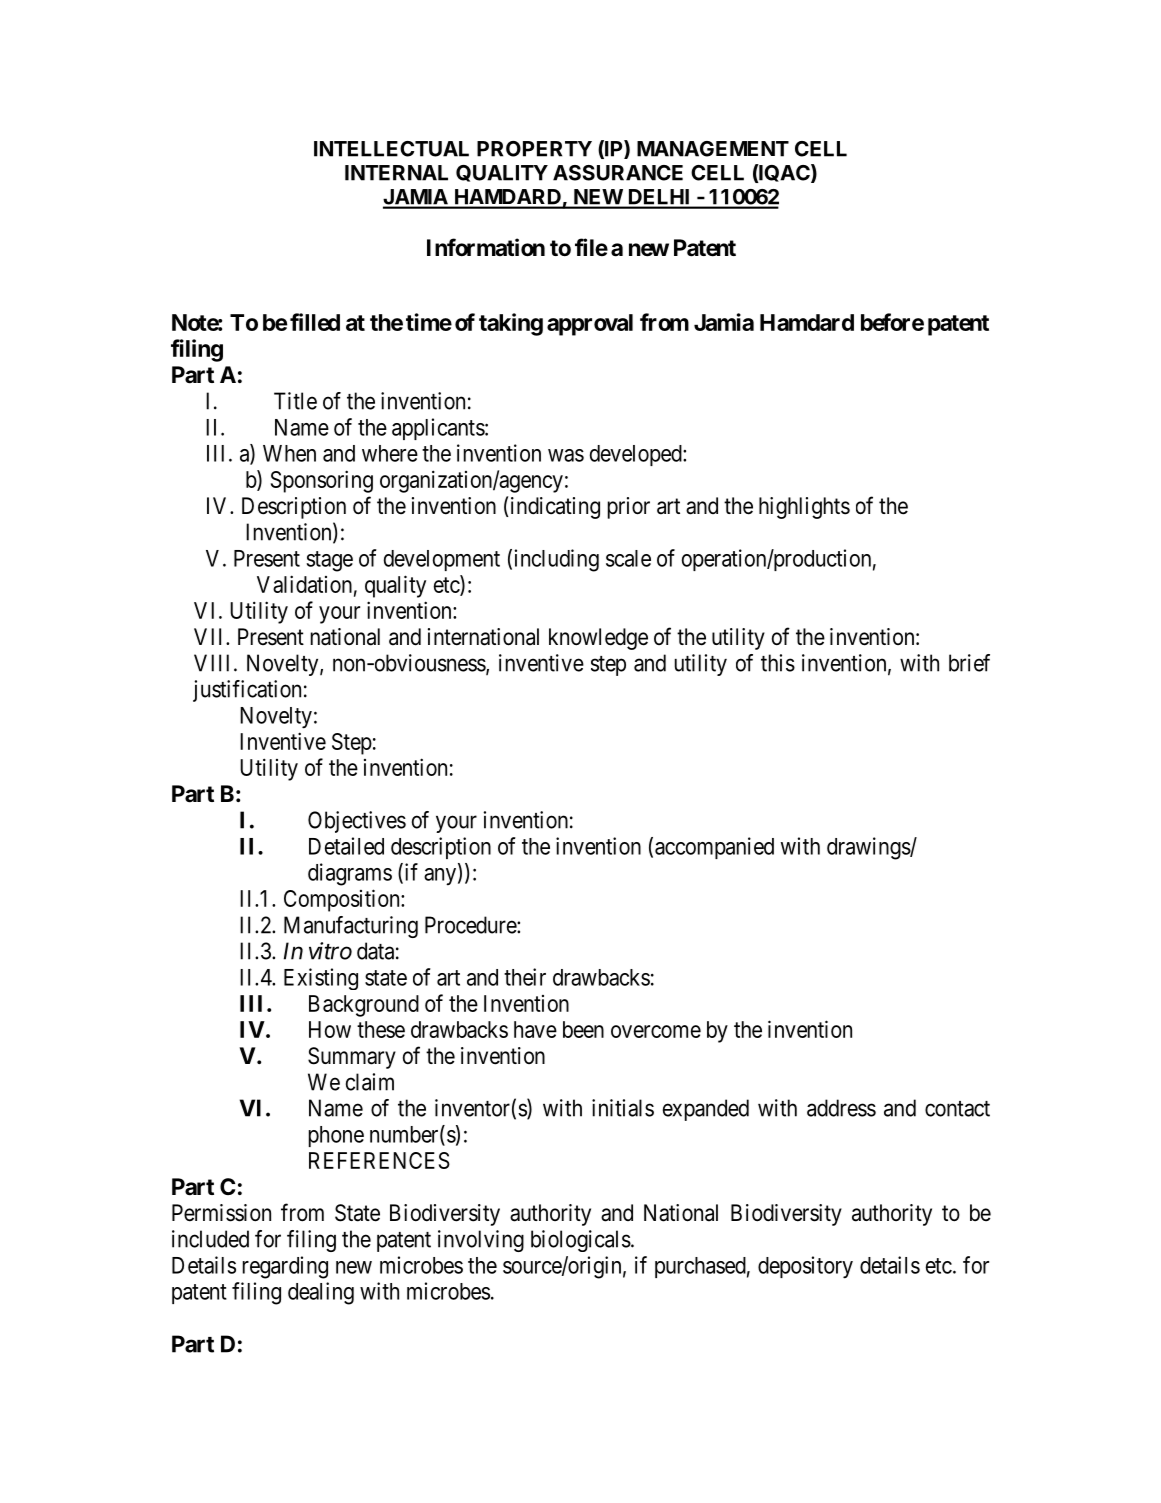 The height and width of the screenshot is (1503, 1161). I want to click on biologicals, so click(581, 1241).
